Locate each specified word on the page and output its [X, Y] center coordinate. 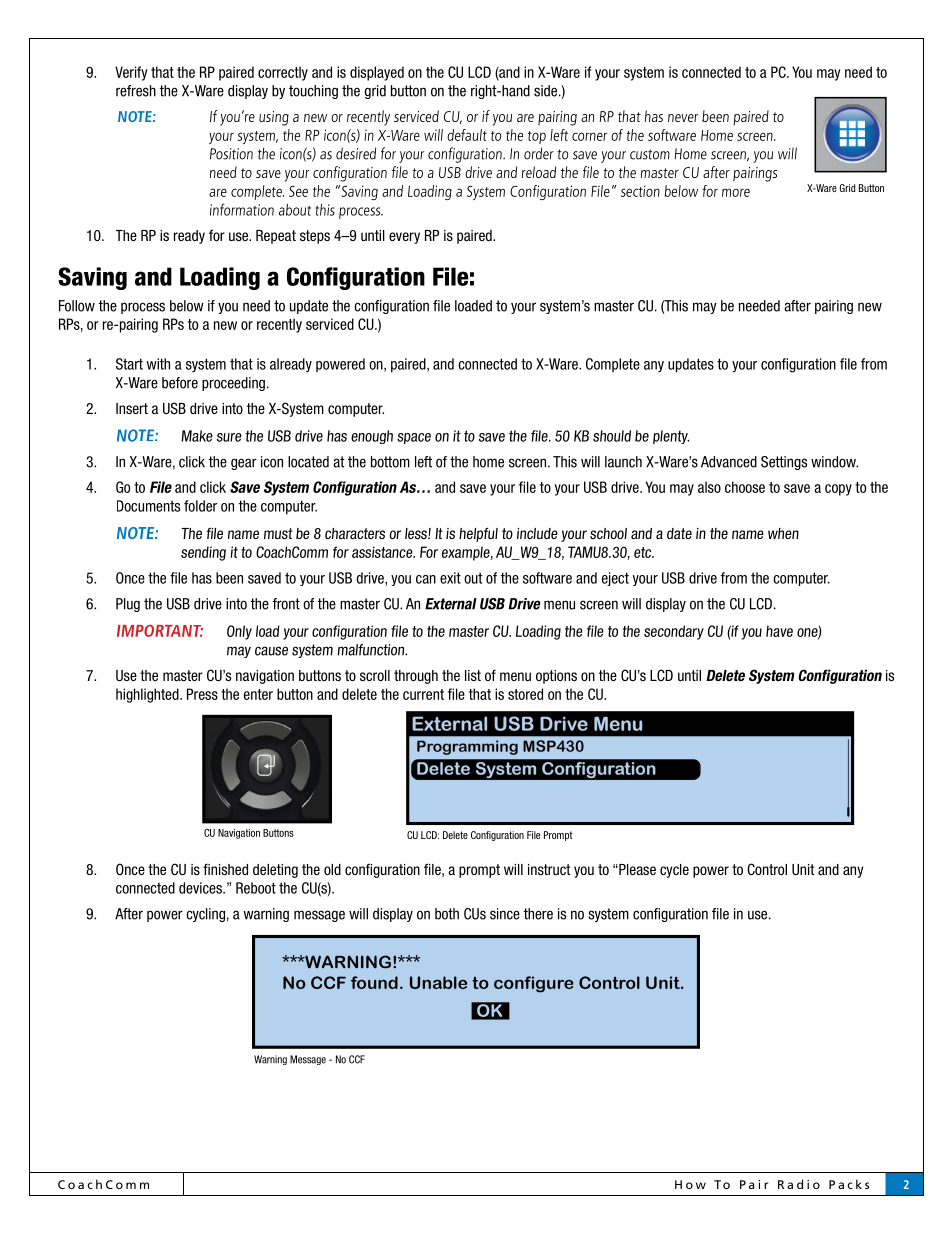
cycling [205, 915]
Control [767, 869]
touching [313, 92]
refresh [136, 91]
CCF [357, 1059]
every [404, 238]
